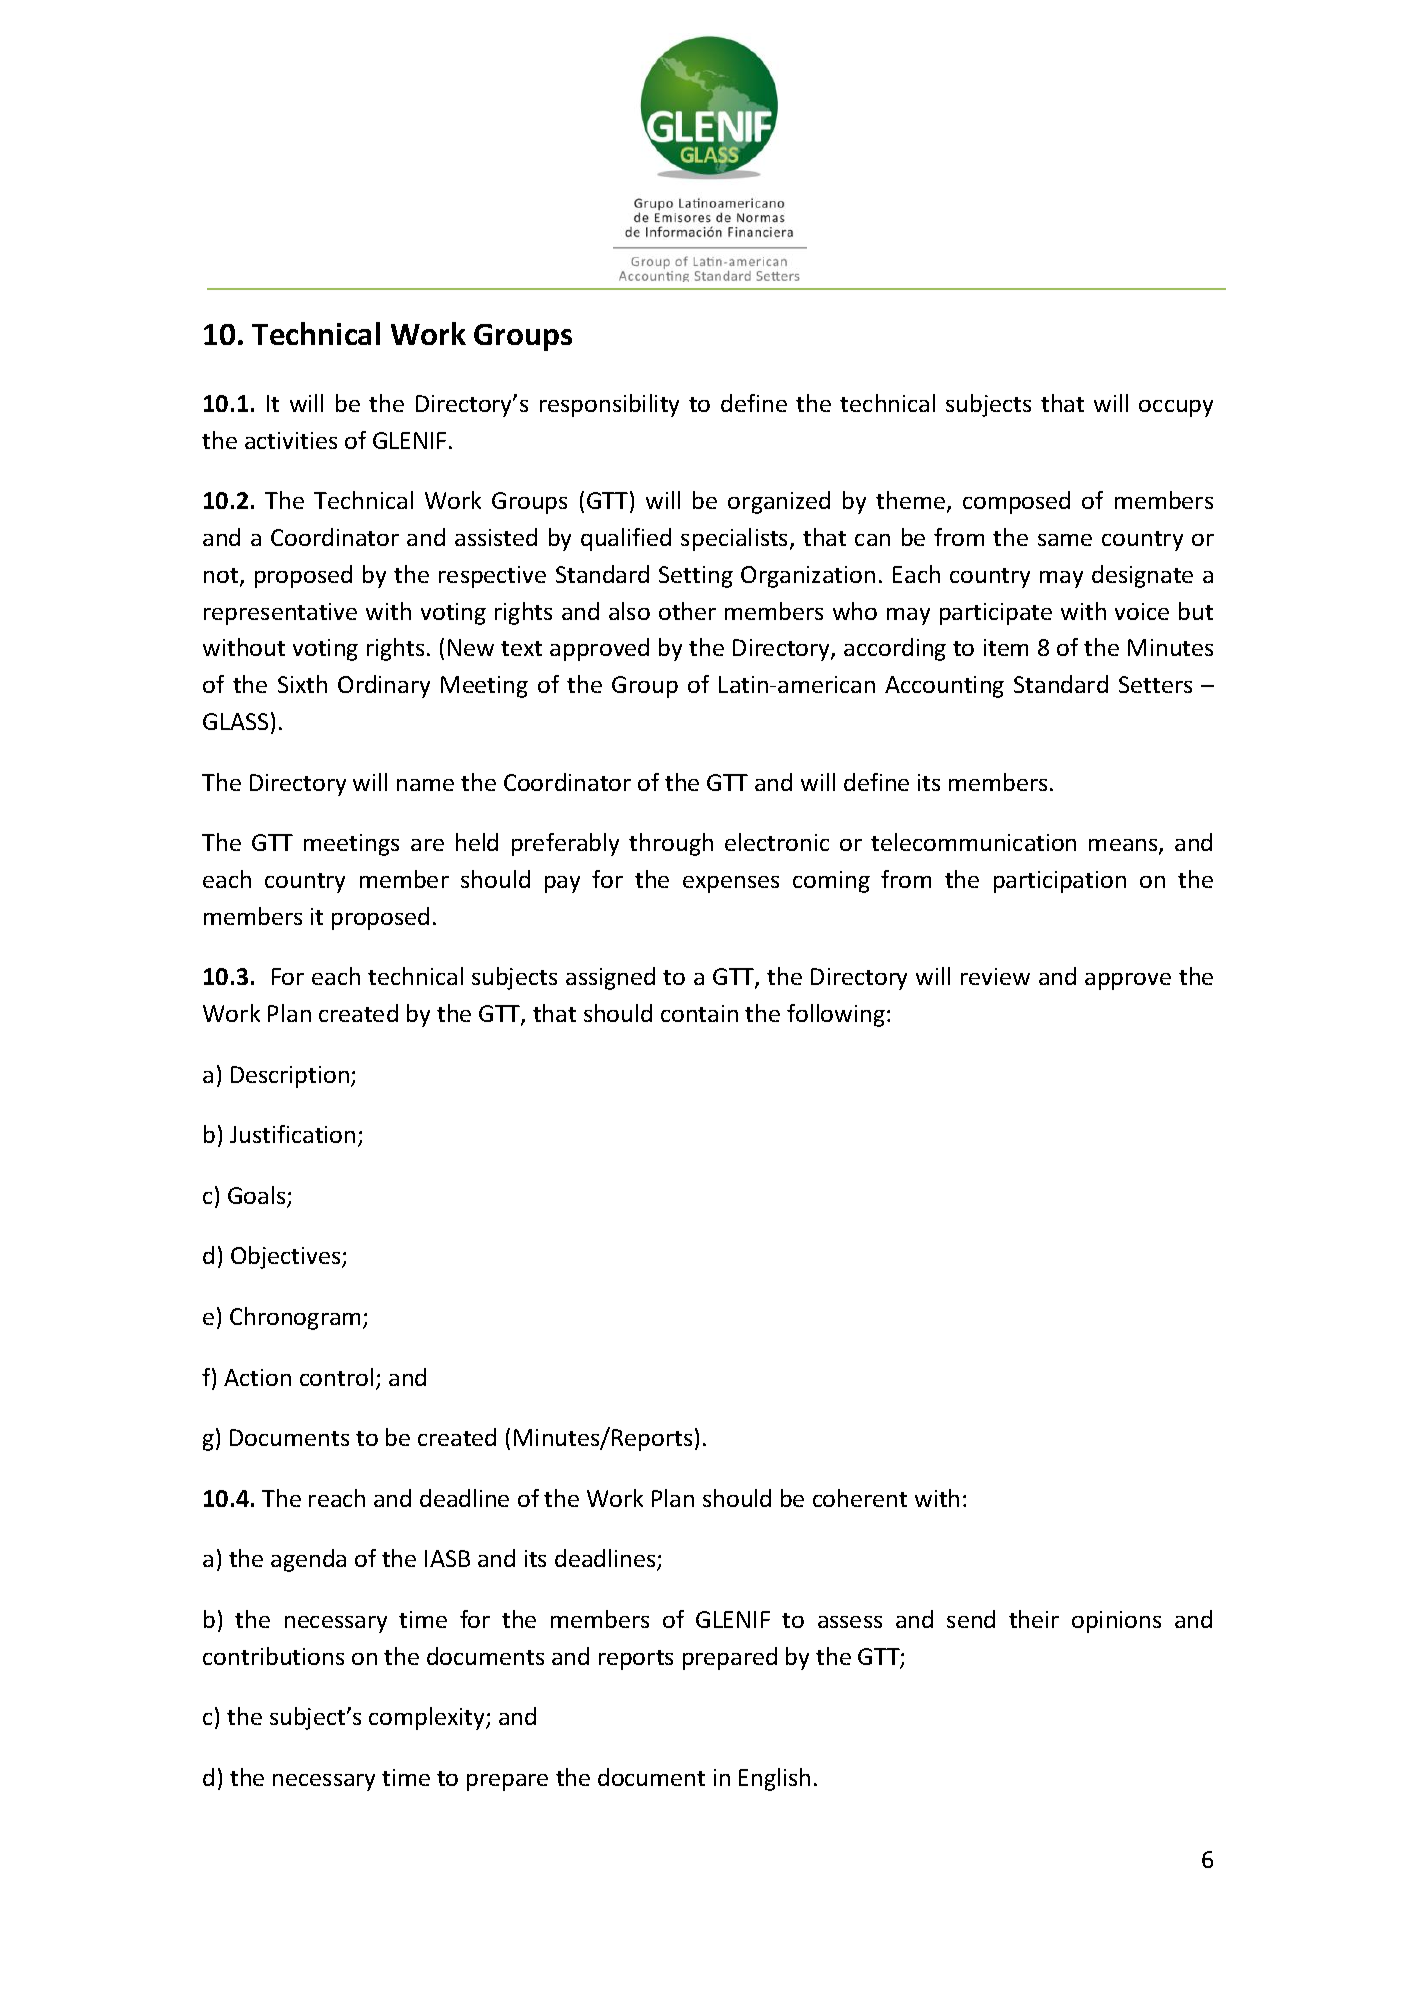 The image size is (1417, 2004). What do you see at coordinates (1060, 882) in the image?
I see `participation` at bounding box center [1060, 882].
